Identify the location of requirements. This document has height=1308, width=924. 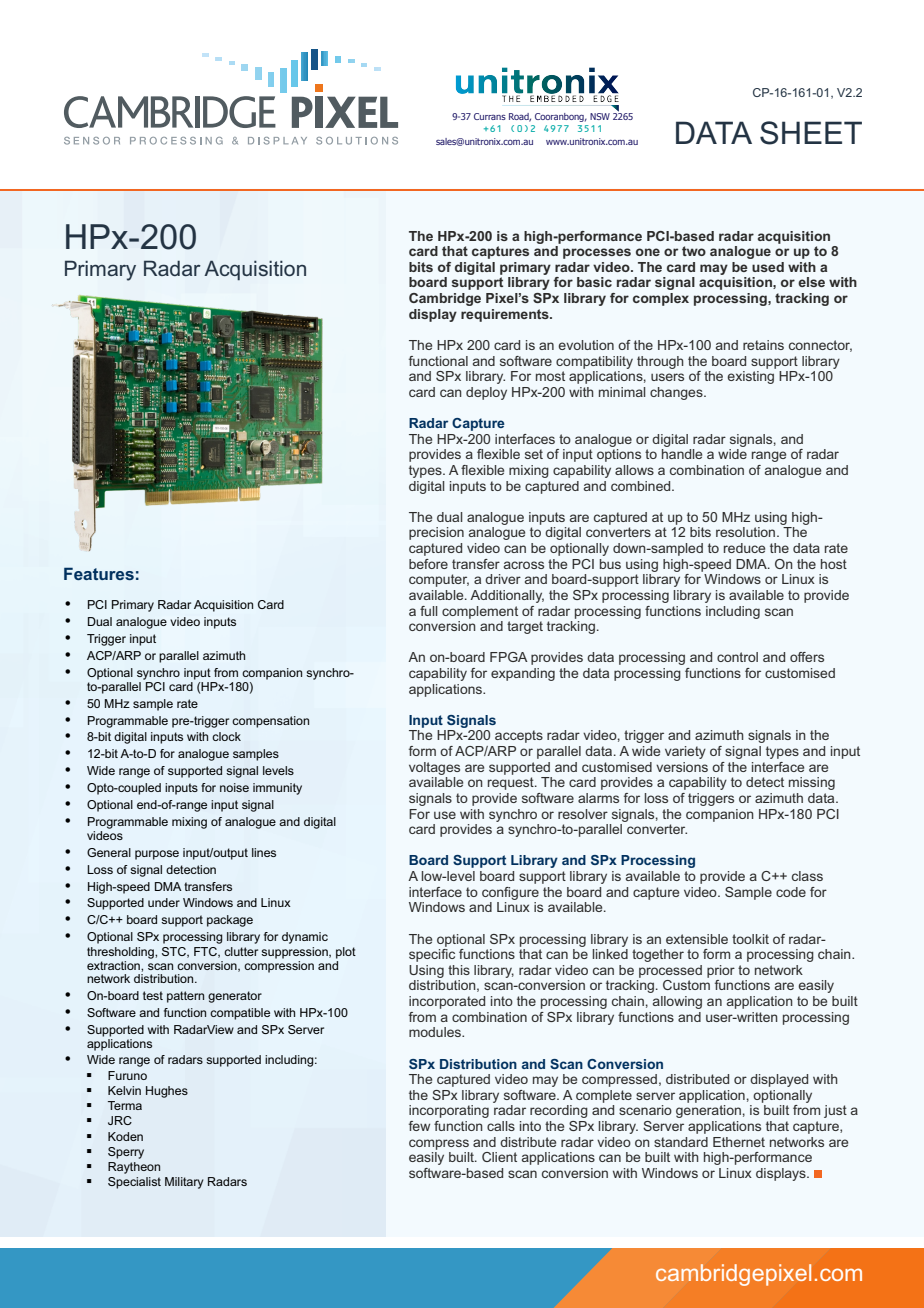
(506, 315).
